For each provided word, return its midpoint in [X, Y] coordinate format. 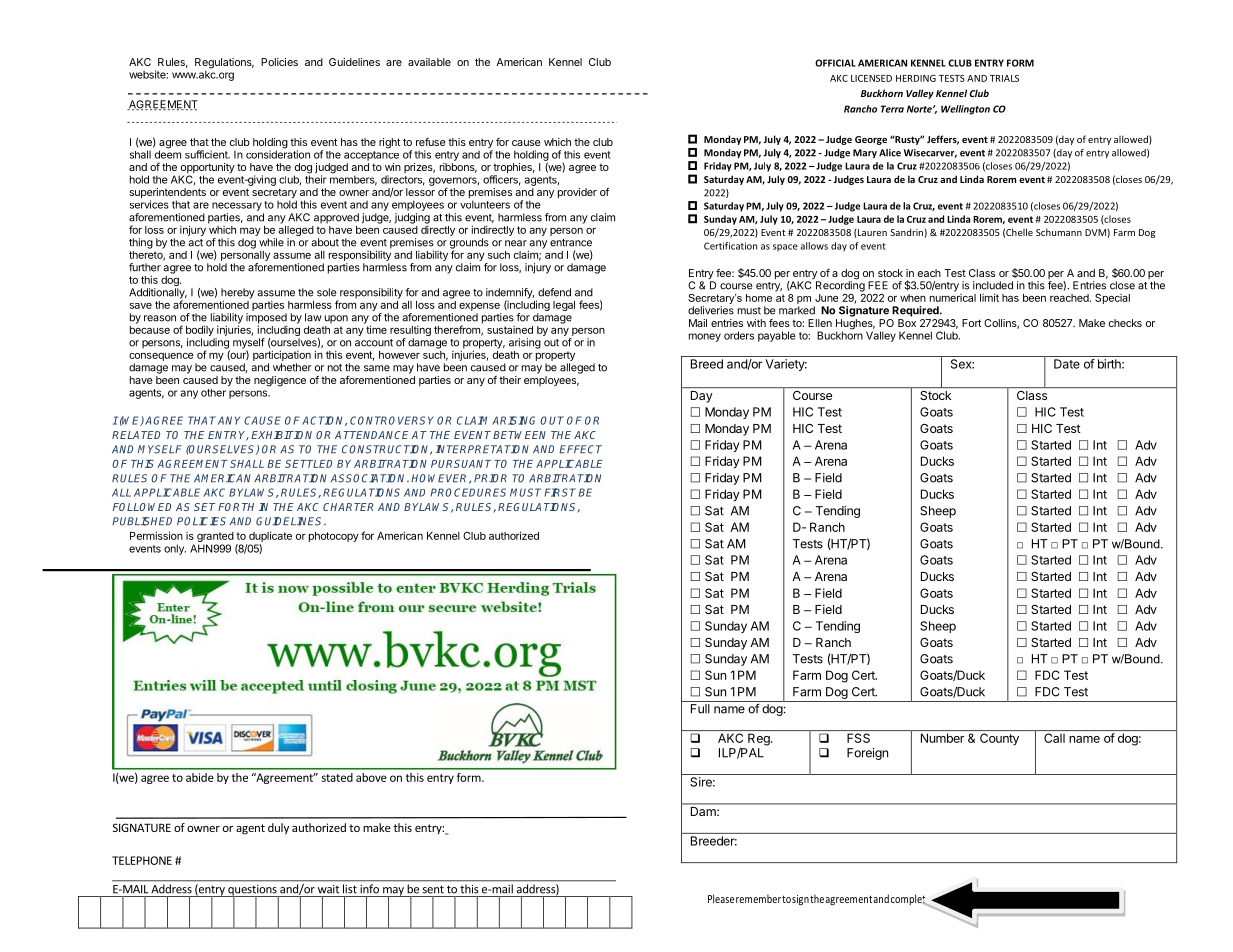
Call [1054, 738]
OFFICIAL [835, 63]
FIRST [560, 492]
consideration [278, 153]
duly [278, 829]
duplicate [270, 536]
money [705, 337]
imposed [266, 319]
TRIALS [1004, 78]
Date [1067, 364]
